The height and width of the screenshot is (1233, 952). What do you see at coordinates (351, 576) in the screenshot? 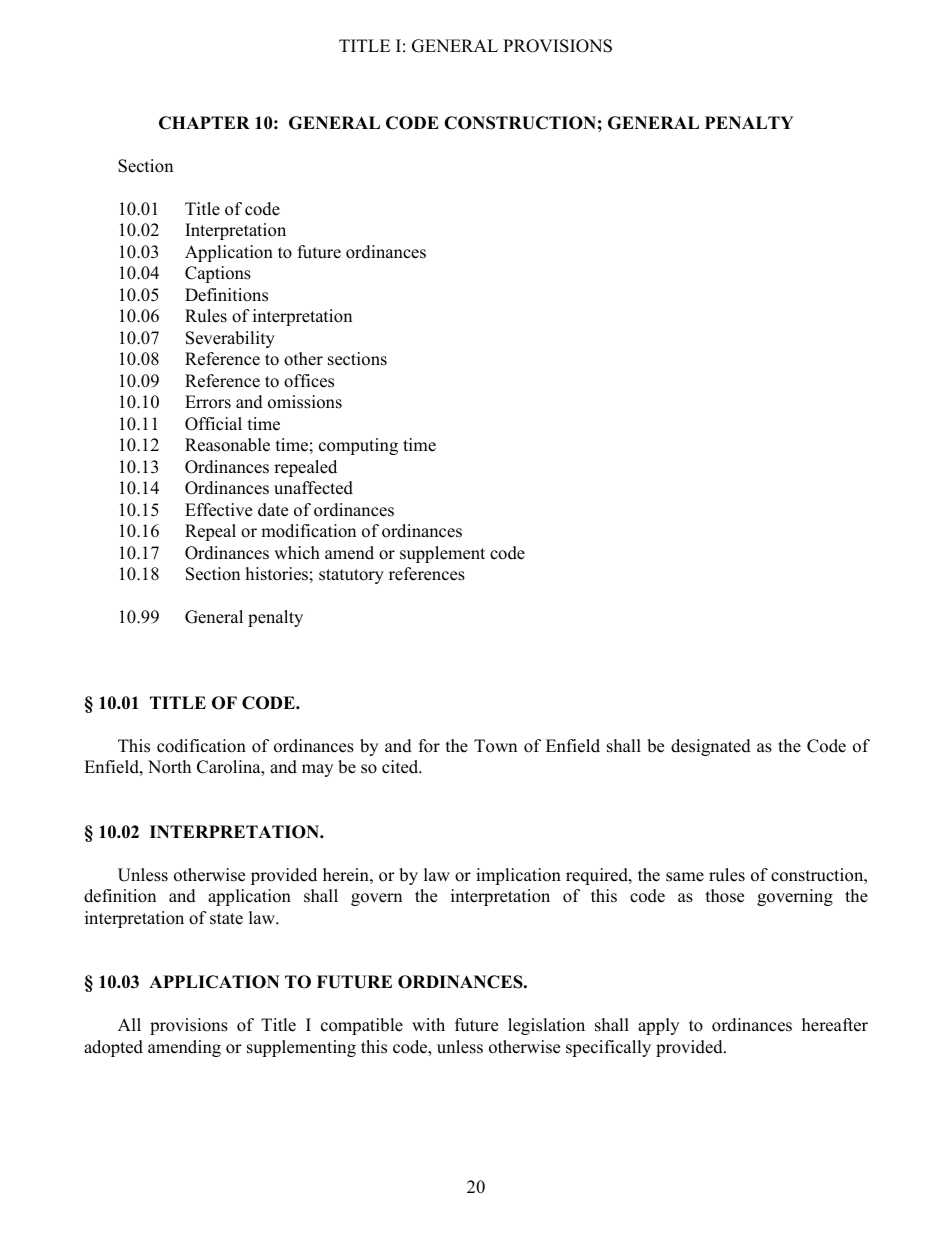
I see `statutory` at bounding box center [351, 576].
